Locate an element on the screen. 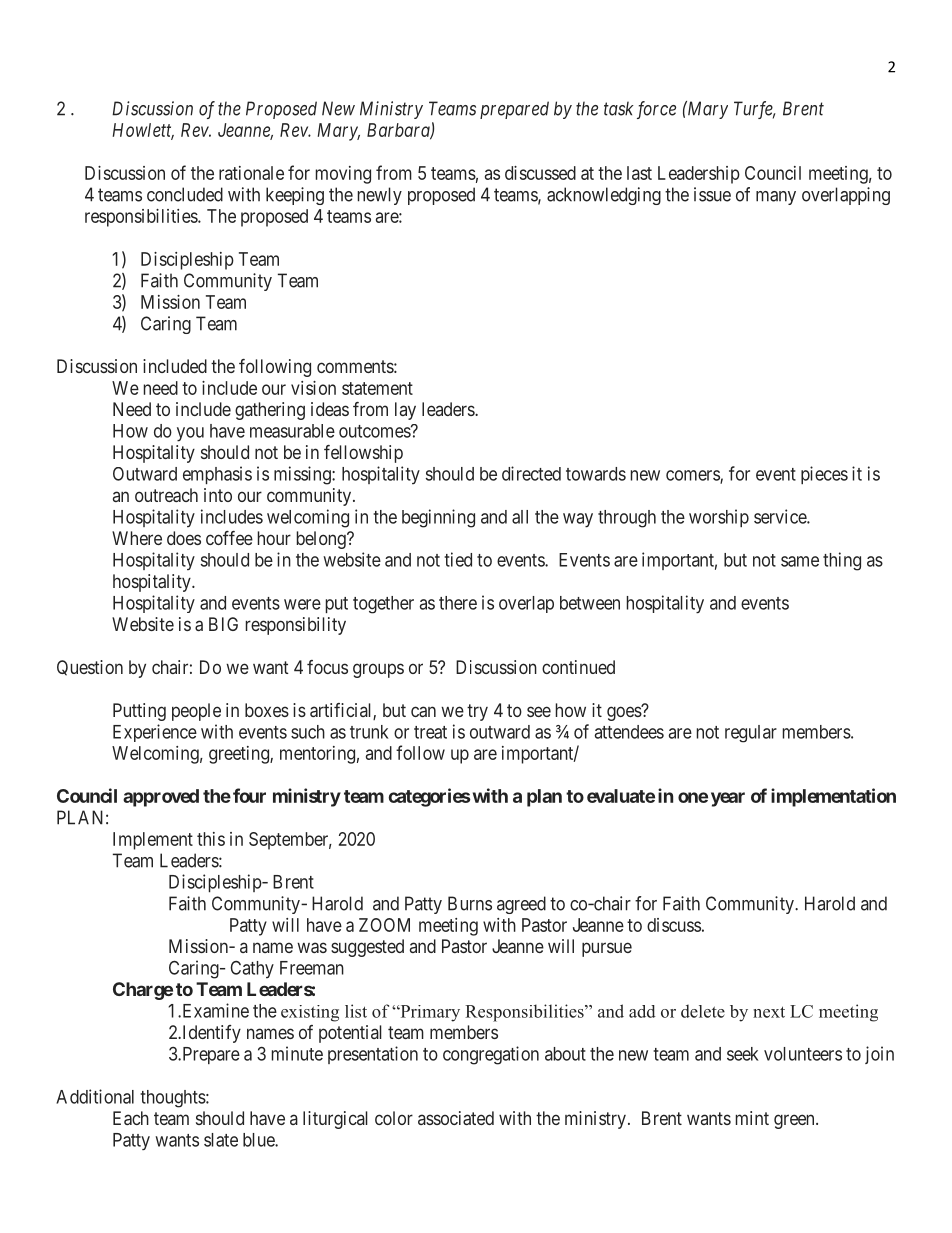  does is located at coordinates (184, 538).
